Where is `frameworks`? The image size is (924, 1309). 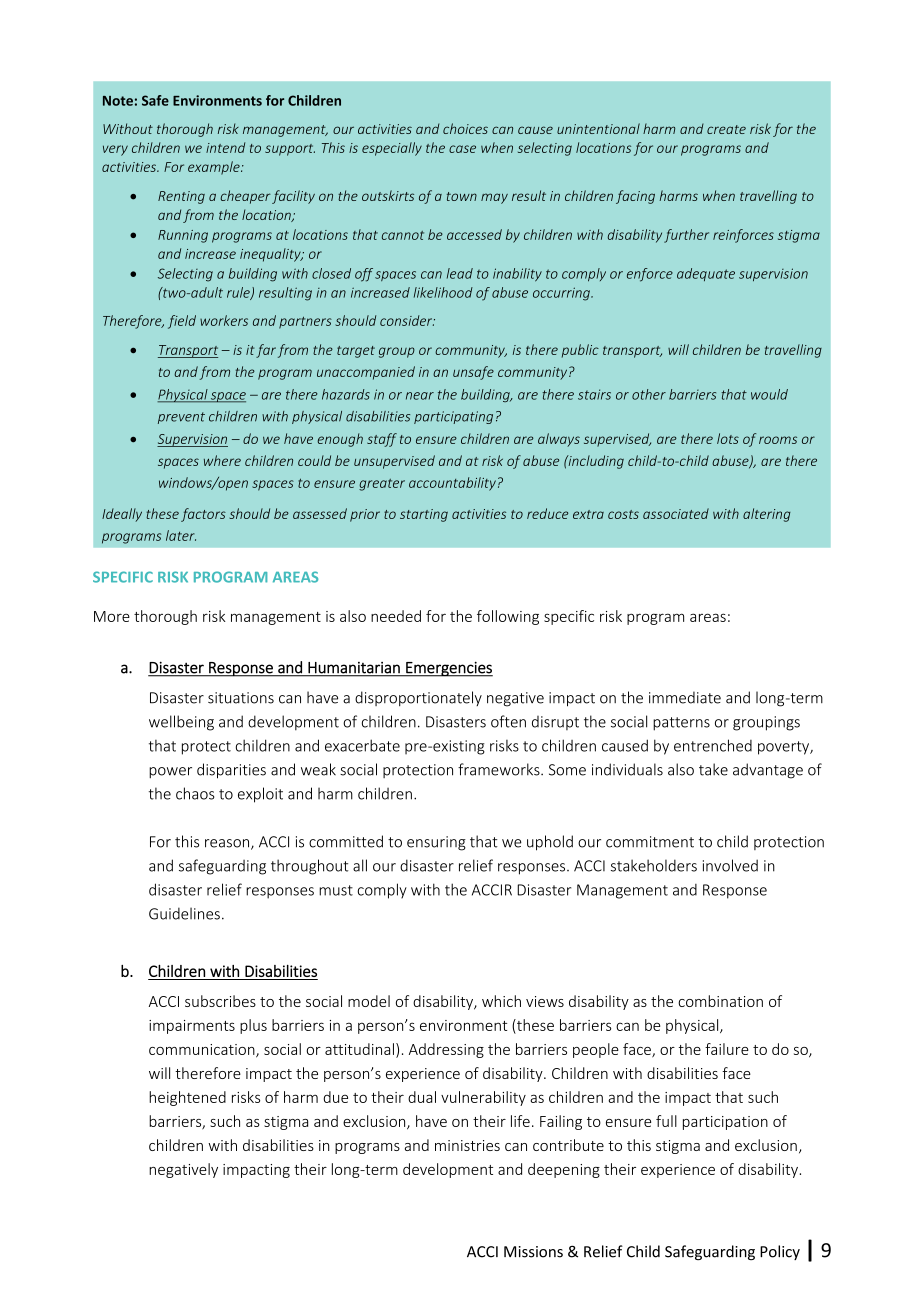 frameworks is located at coordinates (500, 769).
